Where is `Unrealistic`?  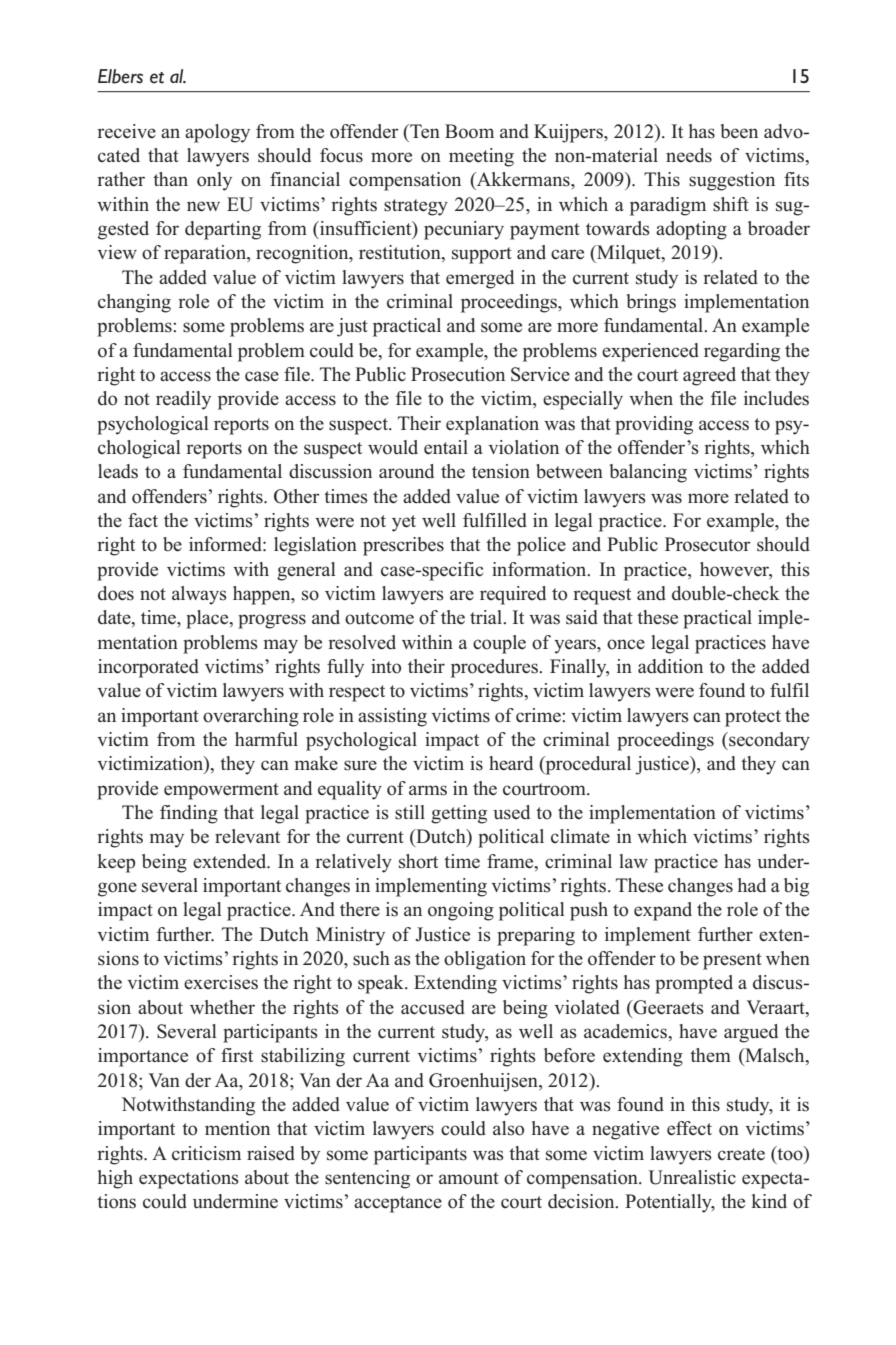 Unrealistic is located at coordinates (692, 1177).
